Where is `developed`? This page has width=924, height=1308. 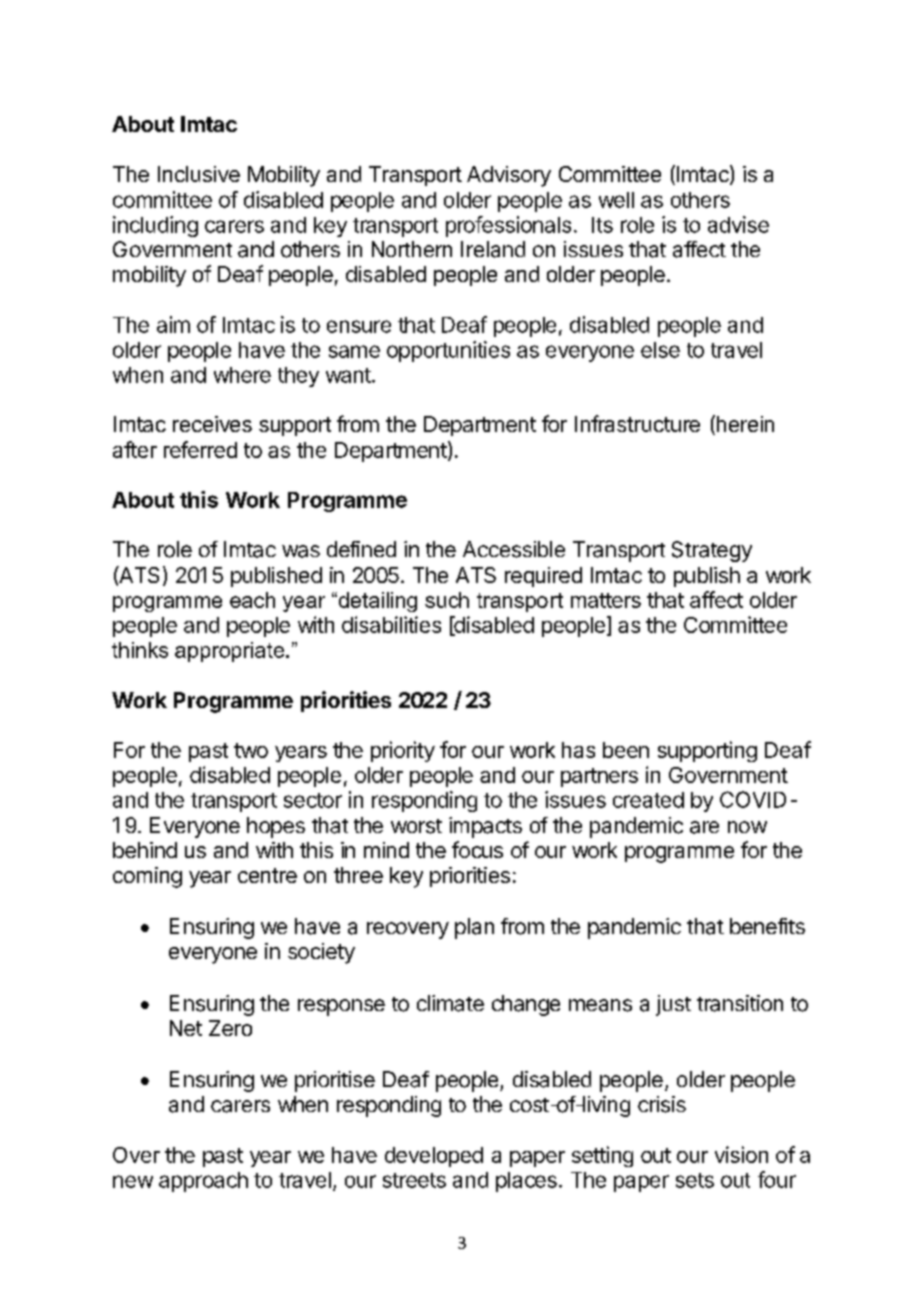 developed is located at coordinates (434, 1157).
